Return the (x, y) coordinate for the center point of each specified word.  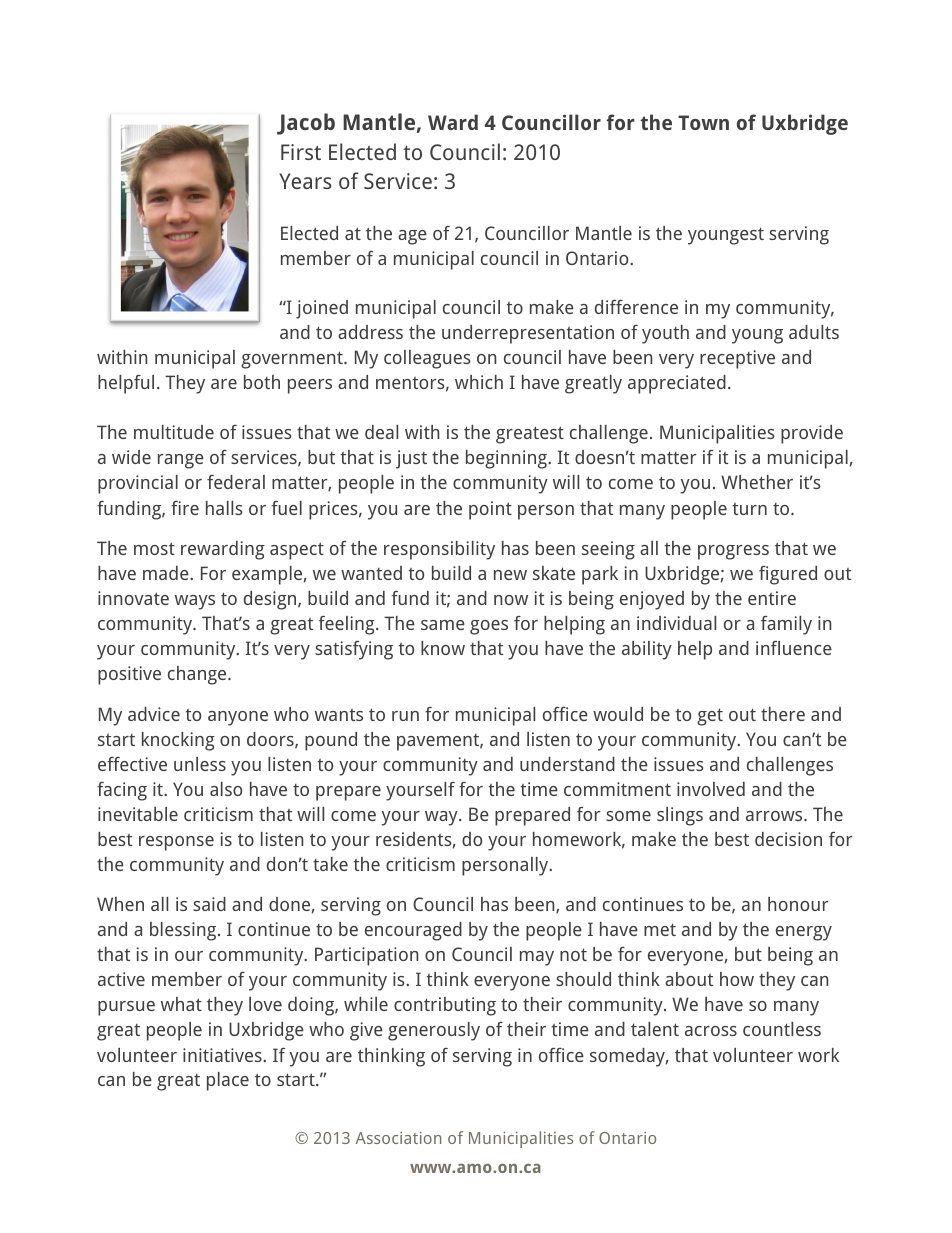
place (228, 1081)
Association (398, 1138)
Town (703, 122)
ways (195, 602)
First (301, 152)
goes (489, 627)
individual (676, 623)
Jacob (306, 124)
